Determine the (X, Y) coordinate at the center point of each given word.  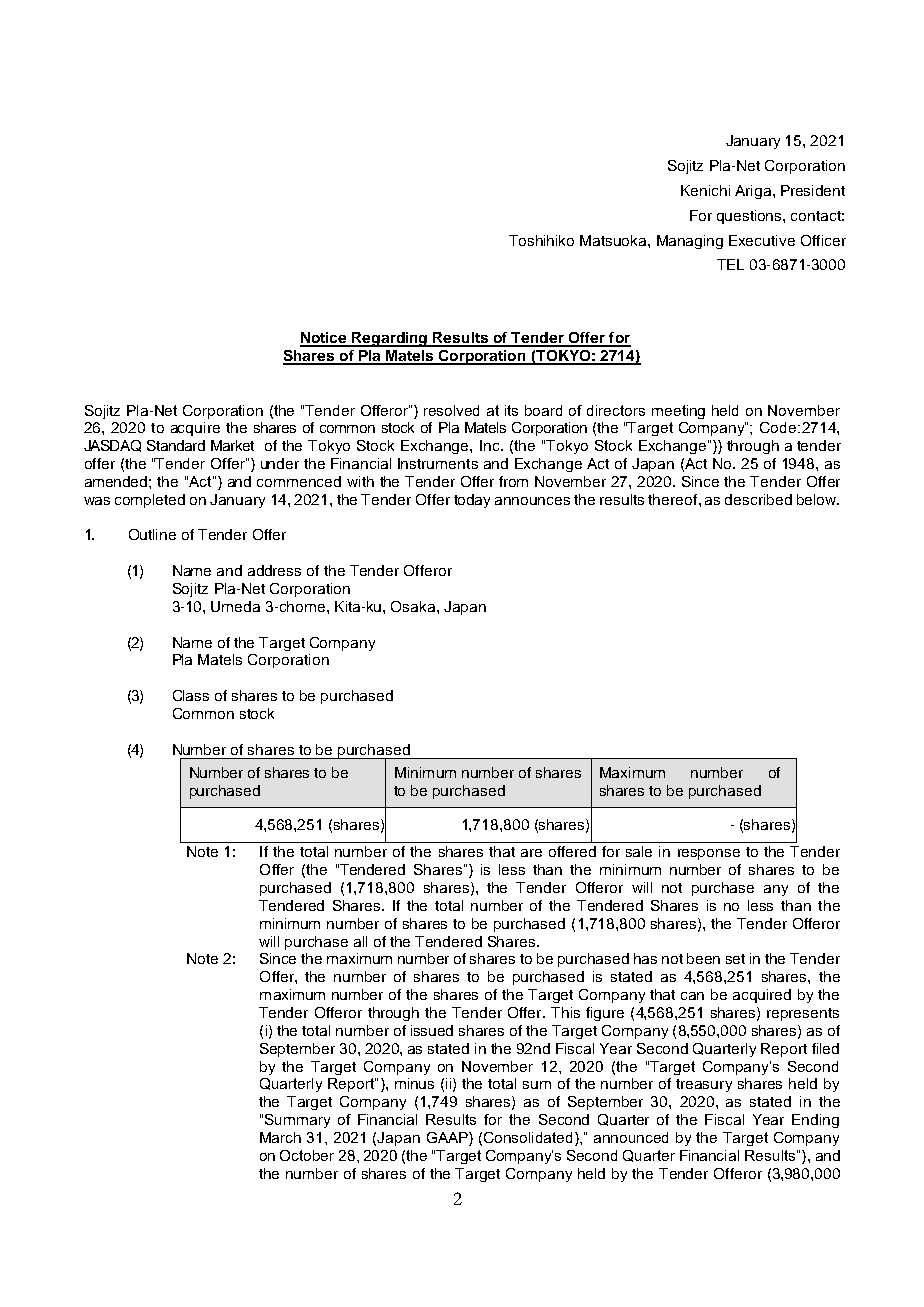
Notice (325, 339)
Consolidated (530, 1139)
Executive (762, 240)
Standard (176, 445)
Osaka (414, 606)
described (758, 499)
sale (639, 851)
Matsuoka (614, 240)
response (709, 854)
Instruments (438, 463)
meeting (678, 412)
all (360, 941)
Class (191, 695)
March (280, 1137)
